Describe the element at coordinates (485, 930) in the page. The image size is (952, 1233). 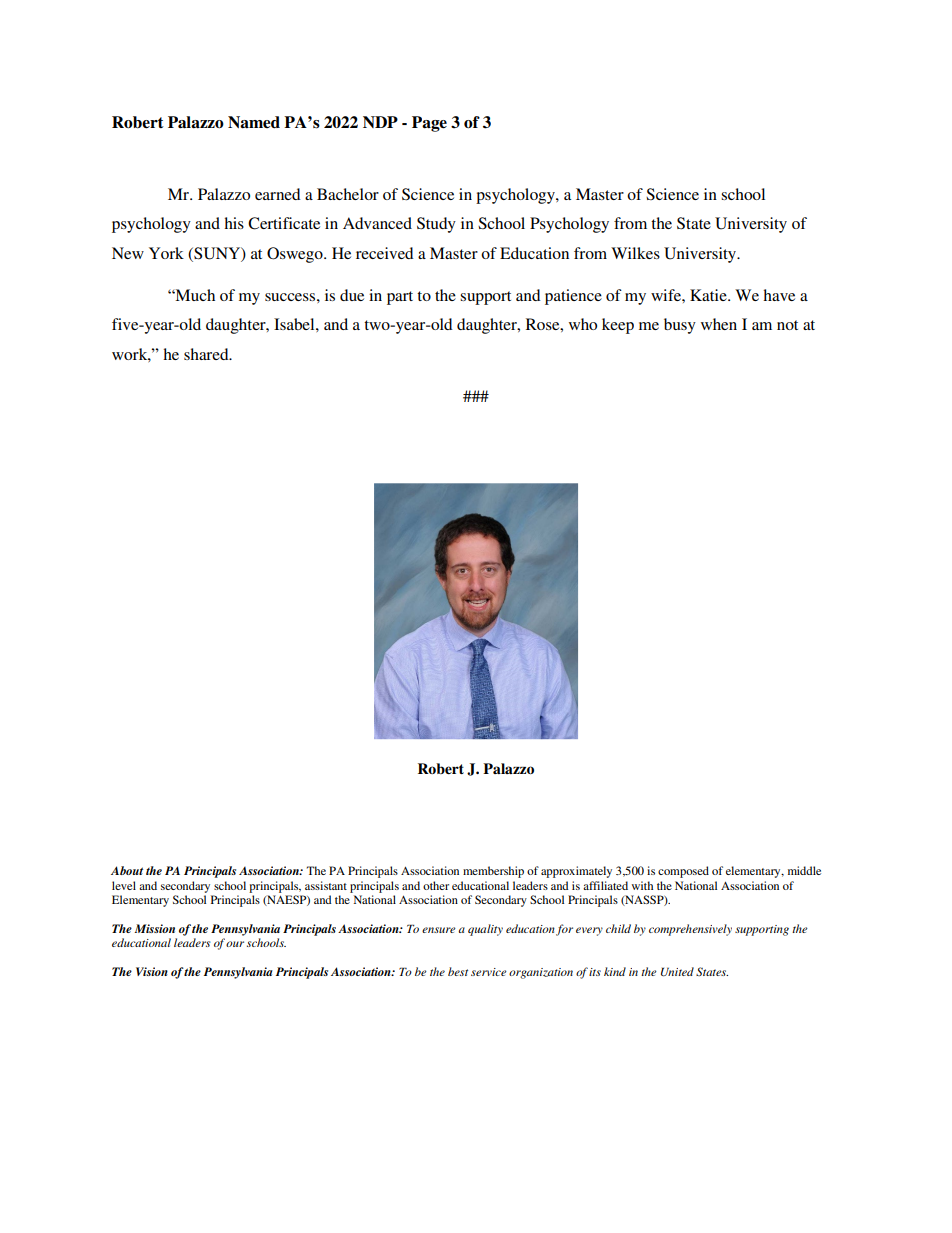
I see `quality` at that location.
